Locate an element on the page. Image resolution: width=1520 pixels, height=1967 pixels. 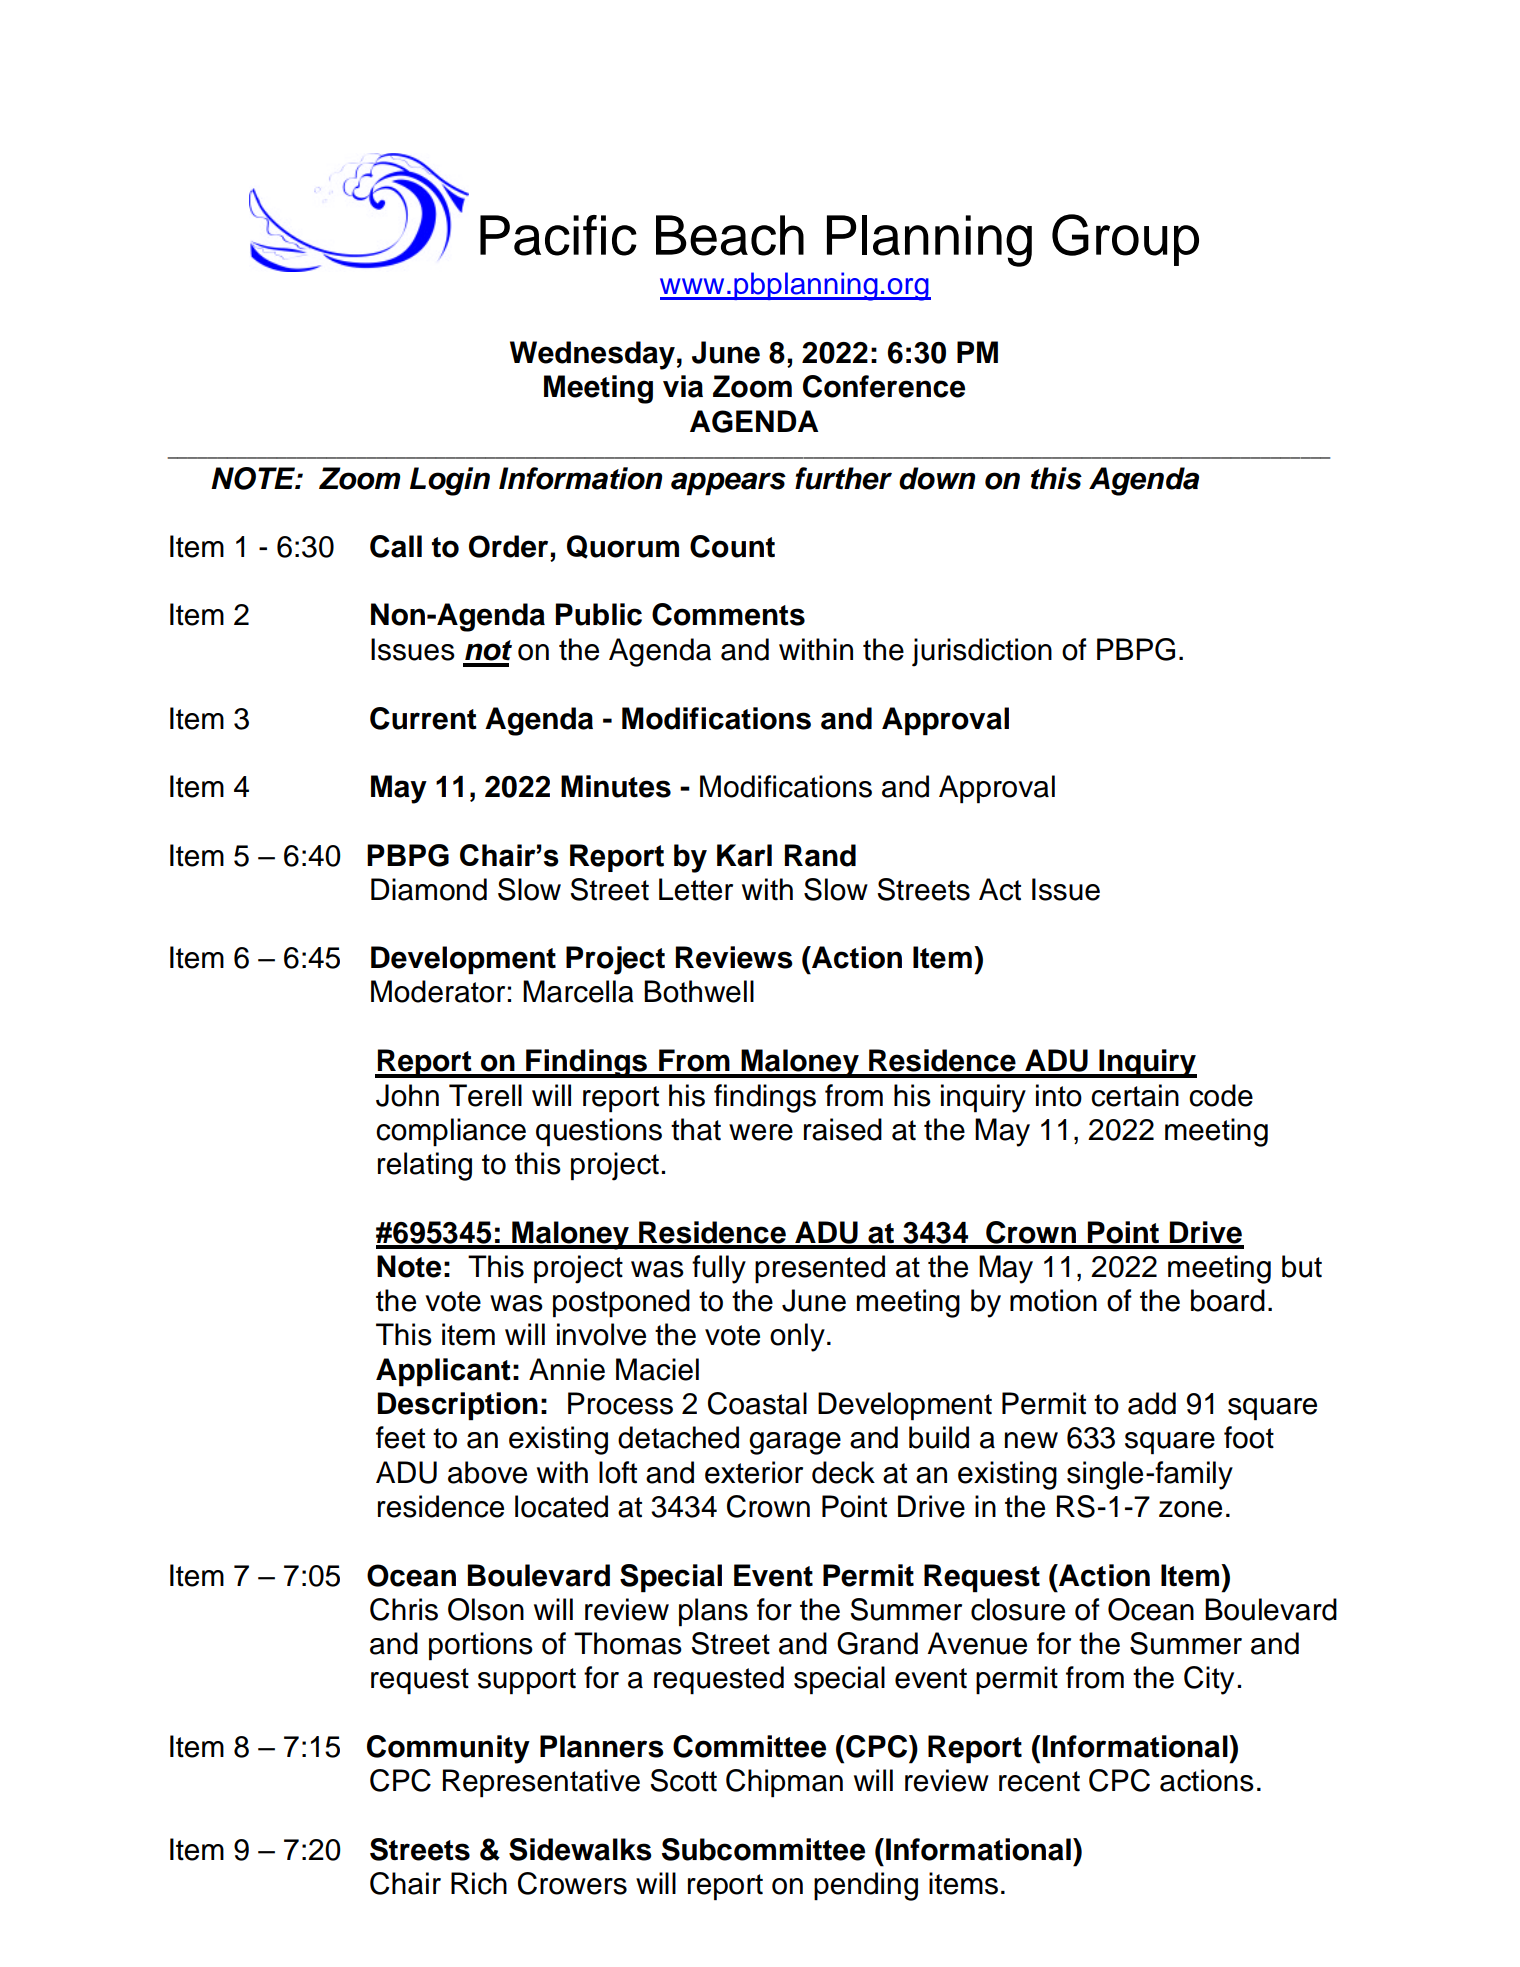
compliance is located at coordinates (451, 1132).
